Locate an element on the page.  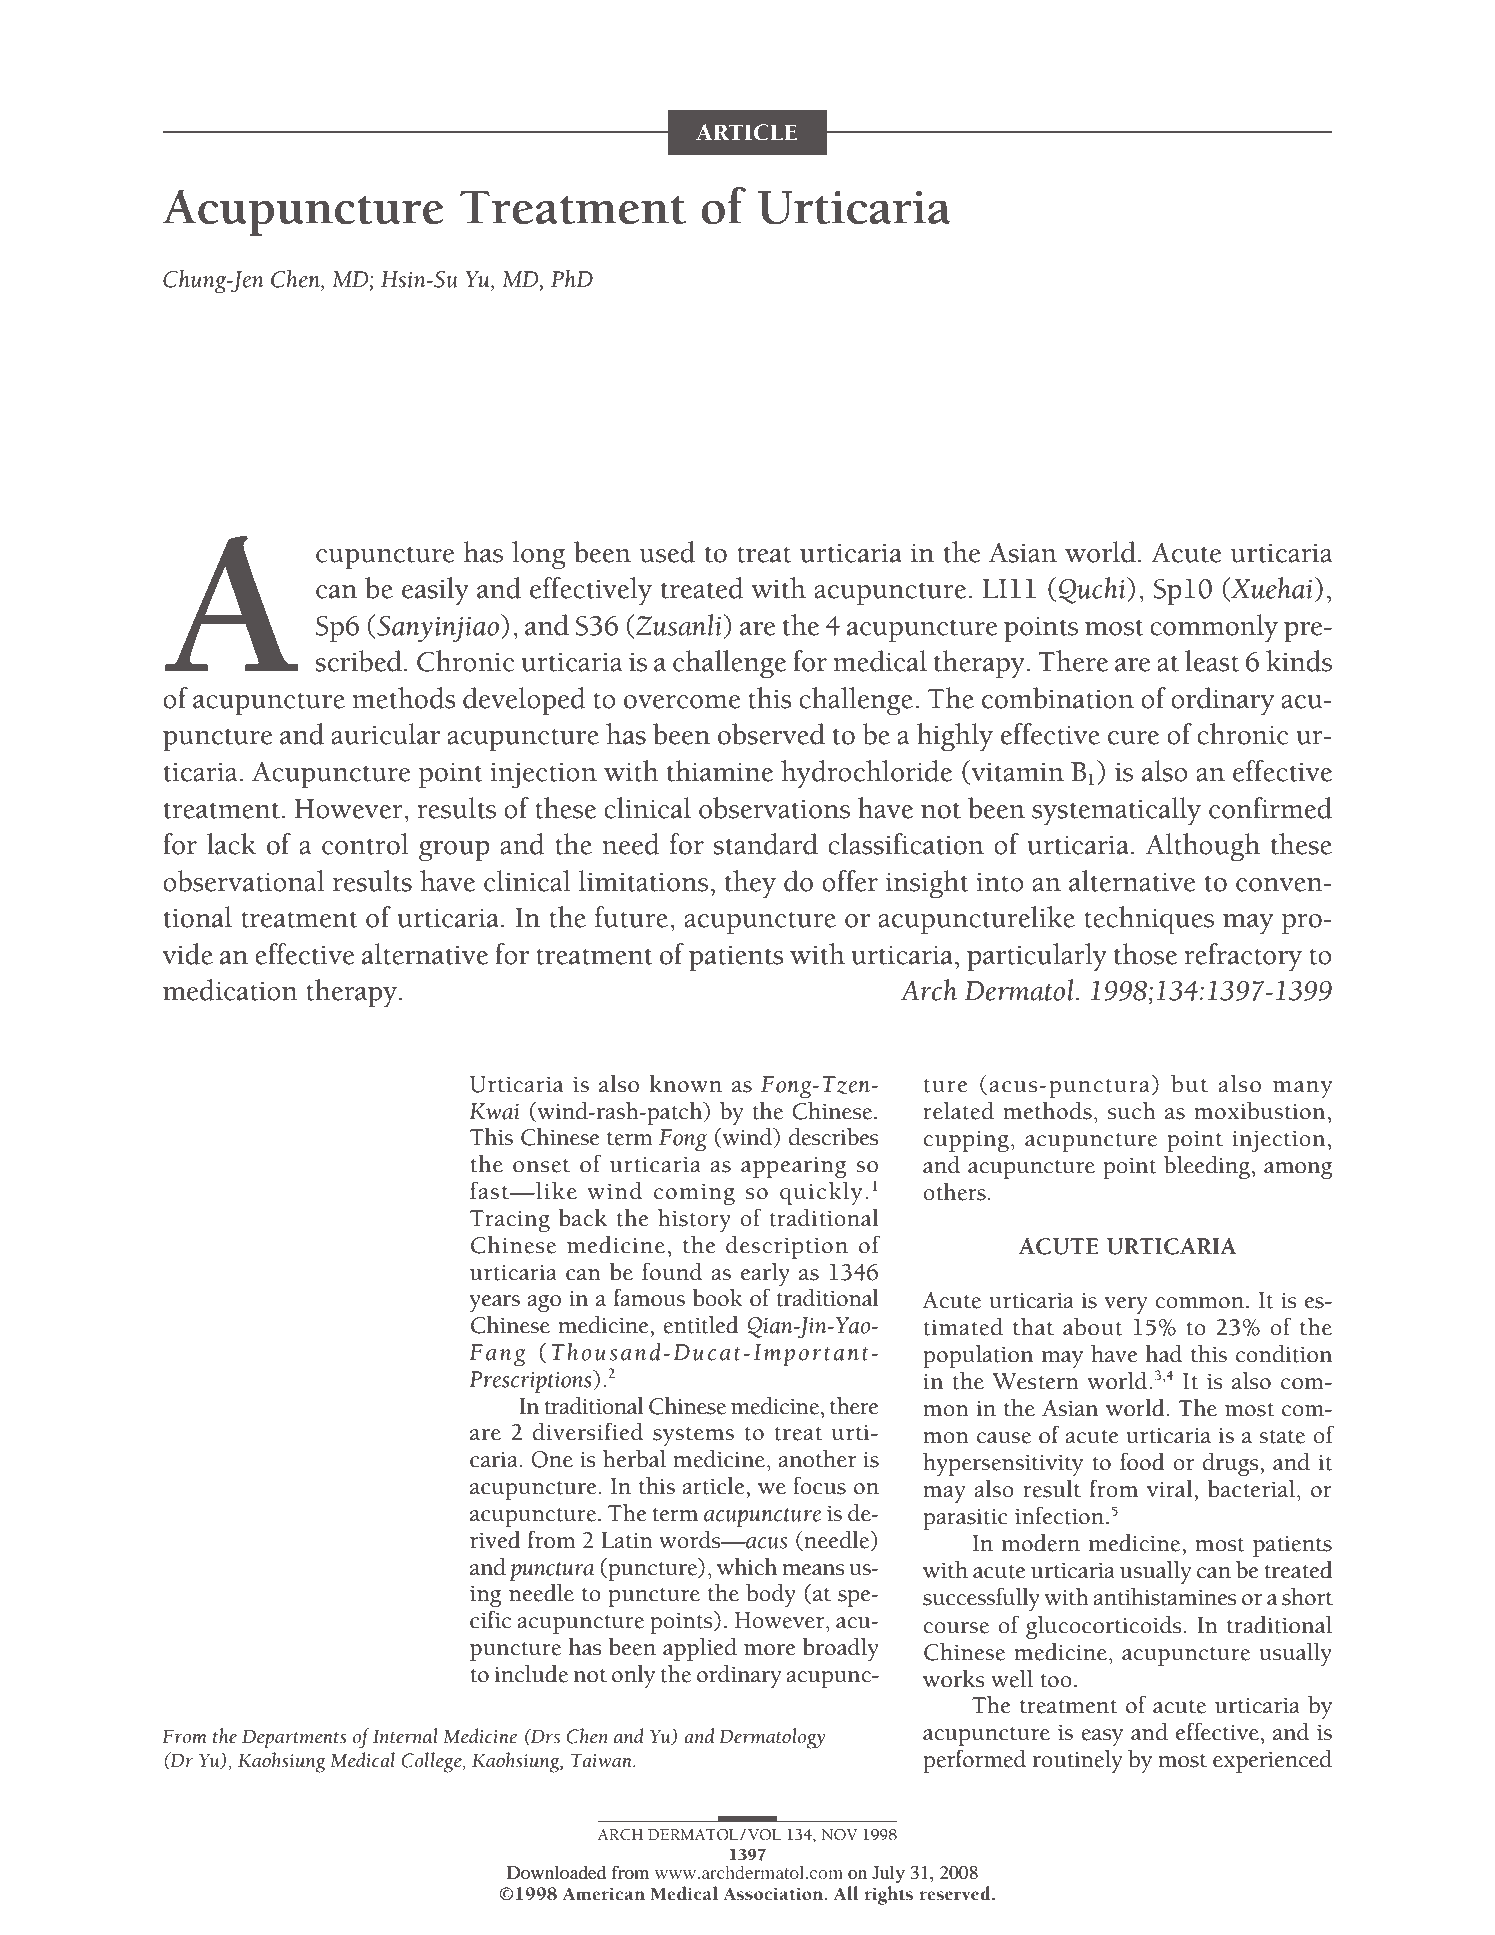
easily is located at coordinates (435, 591).
